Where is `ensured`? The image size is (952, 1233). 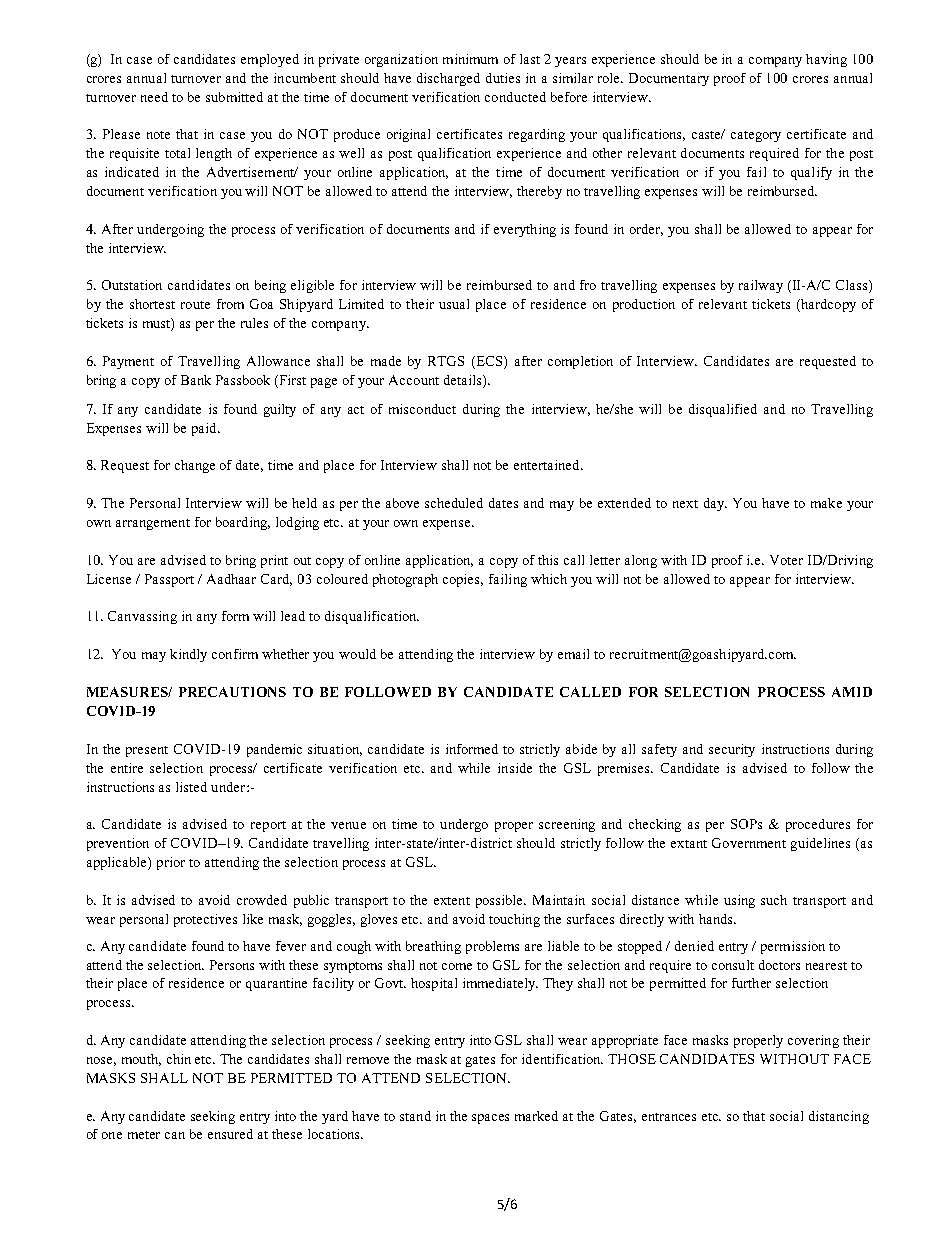 ensured is located at coordinates (230, 1134).
